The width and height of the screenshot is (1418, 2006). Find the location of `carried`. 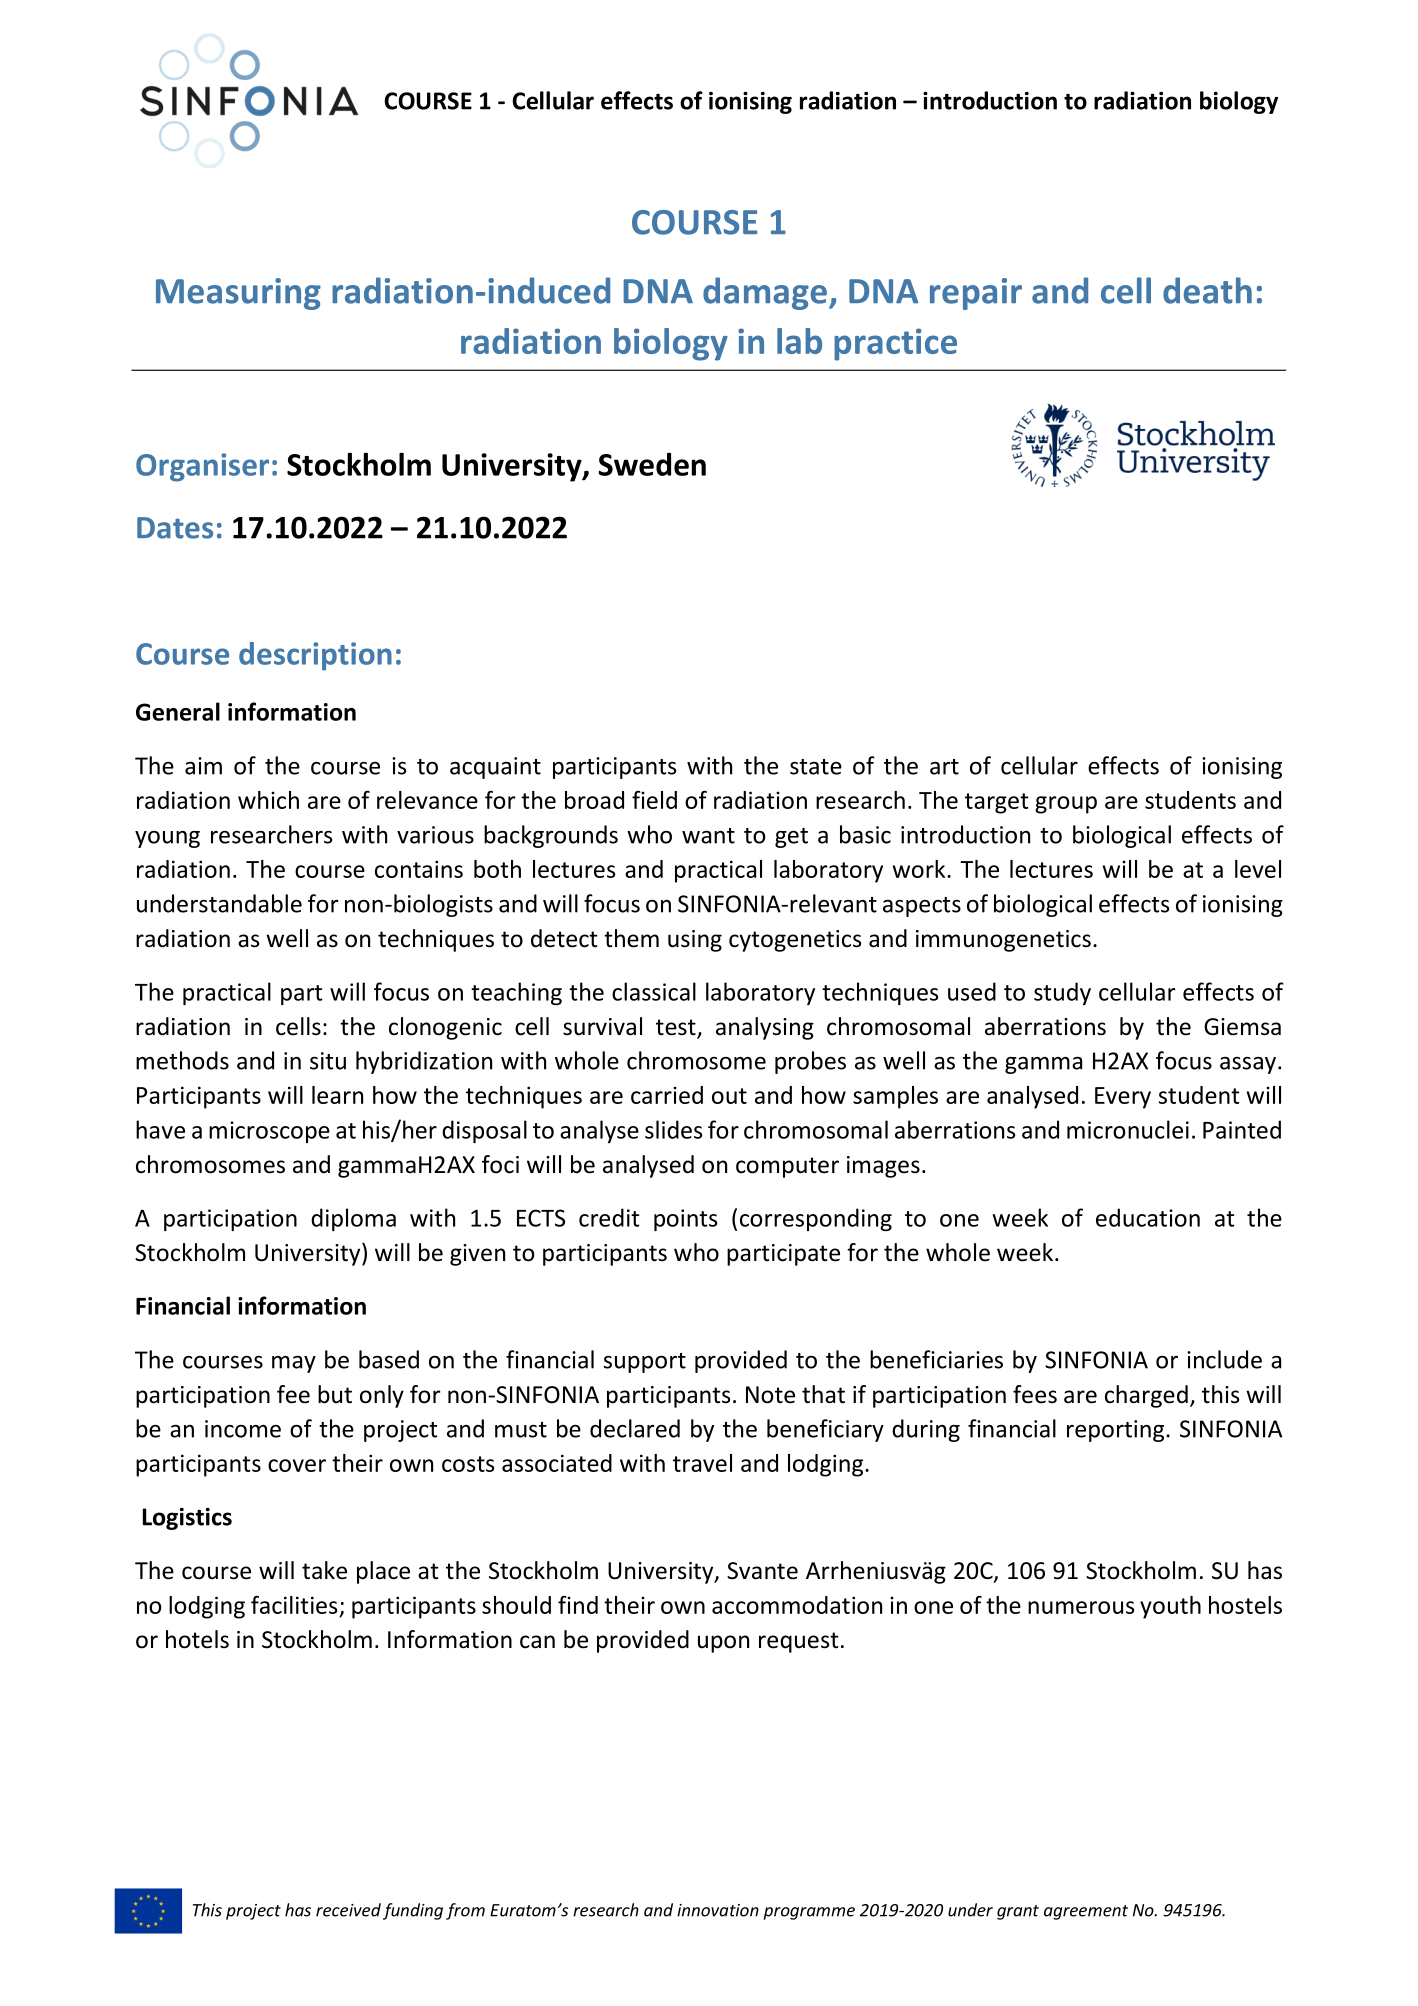

carried is located at coordinates (667, 1095).
